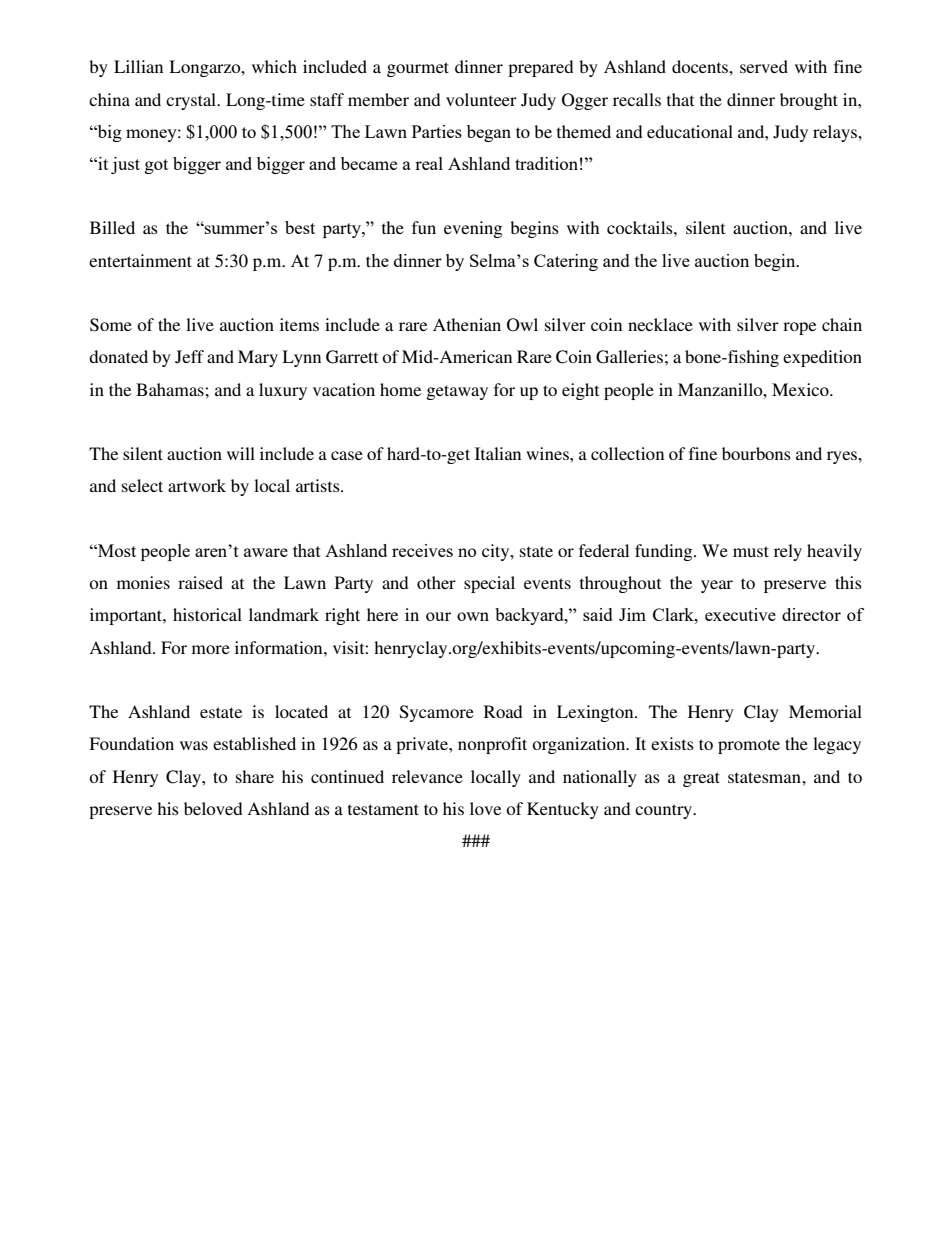 The image size is (952, 1233). I want to click on evening, so click(473, 229).
